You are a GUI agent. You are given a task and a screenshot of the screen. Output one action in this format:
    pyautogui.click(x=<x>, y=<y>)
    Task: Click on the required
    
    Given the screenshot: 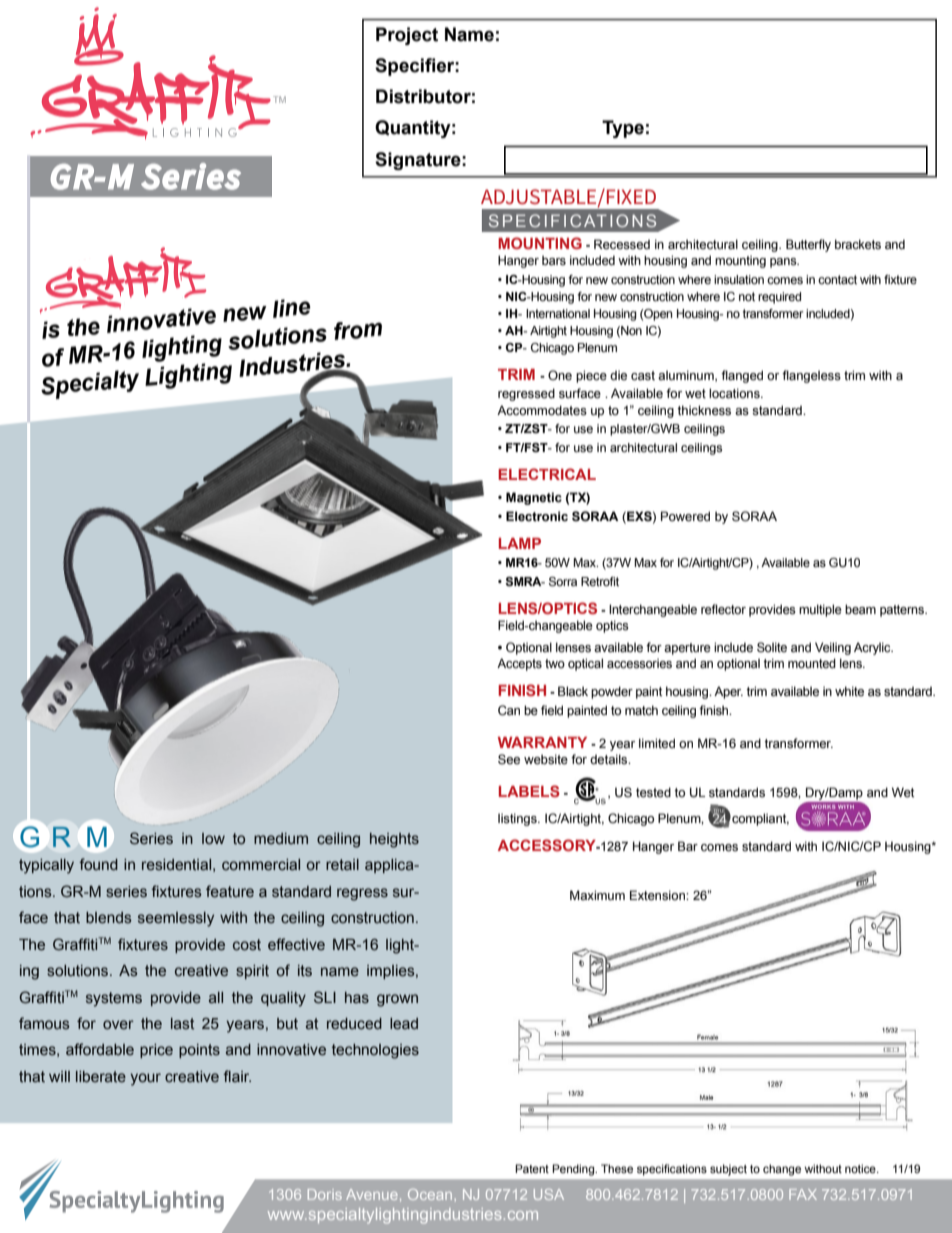 What is the action you would take?
    pyautogui.click(x=779, y=298)
